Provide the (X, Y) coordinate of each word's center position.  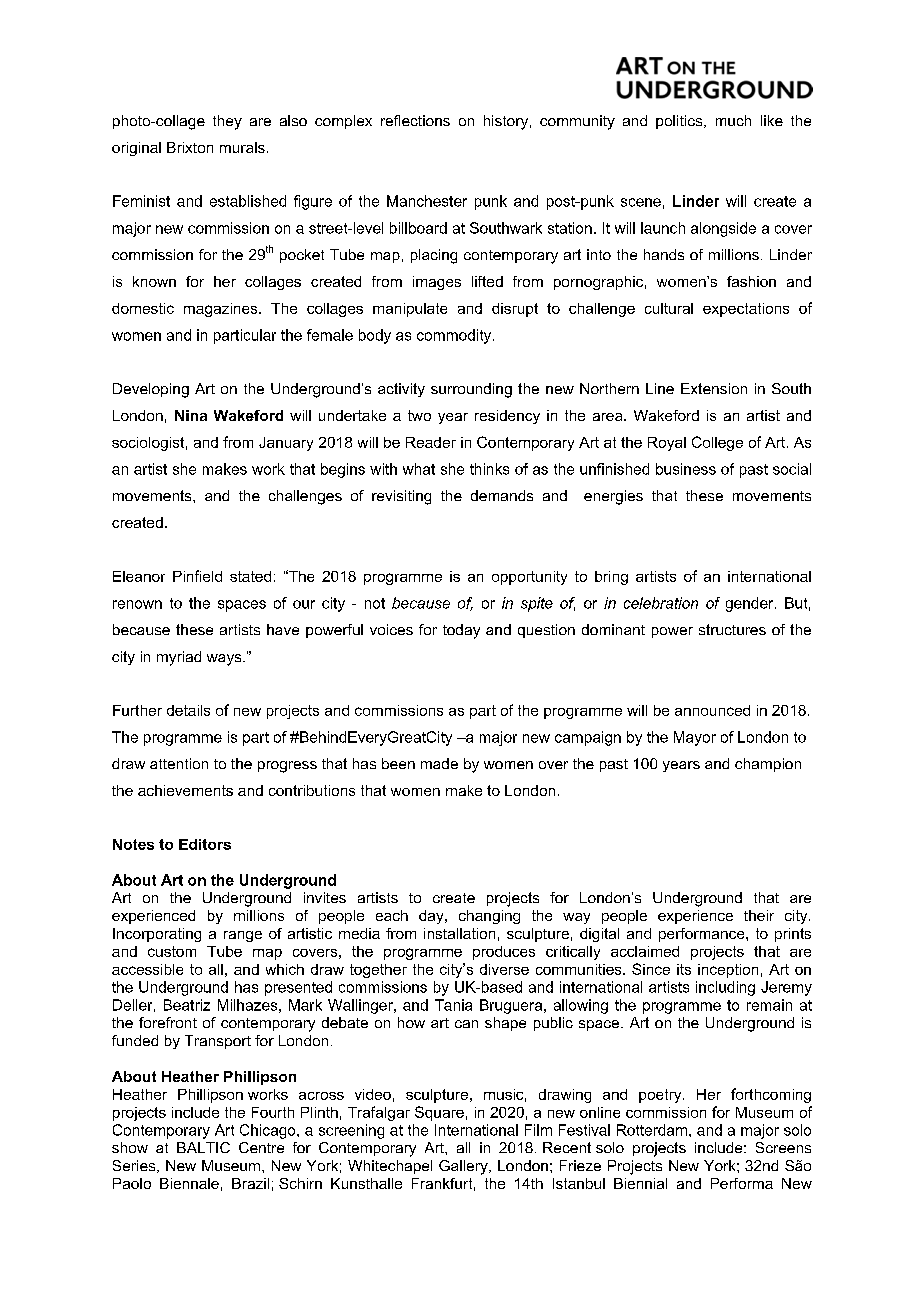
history (506, 122)
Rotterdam (652, 1130)
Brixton (190, 147)
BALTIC (203, 1147)
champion (768, 765)
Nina (191, 415)
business (686, 469)
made (439, 763)
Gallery (464, 1167)
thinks (489, 469)
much (733, 120)
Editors (205, 844)
